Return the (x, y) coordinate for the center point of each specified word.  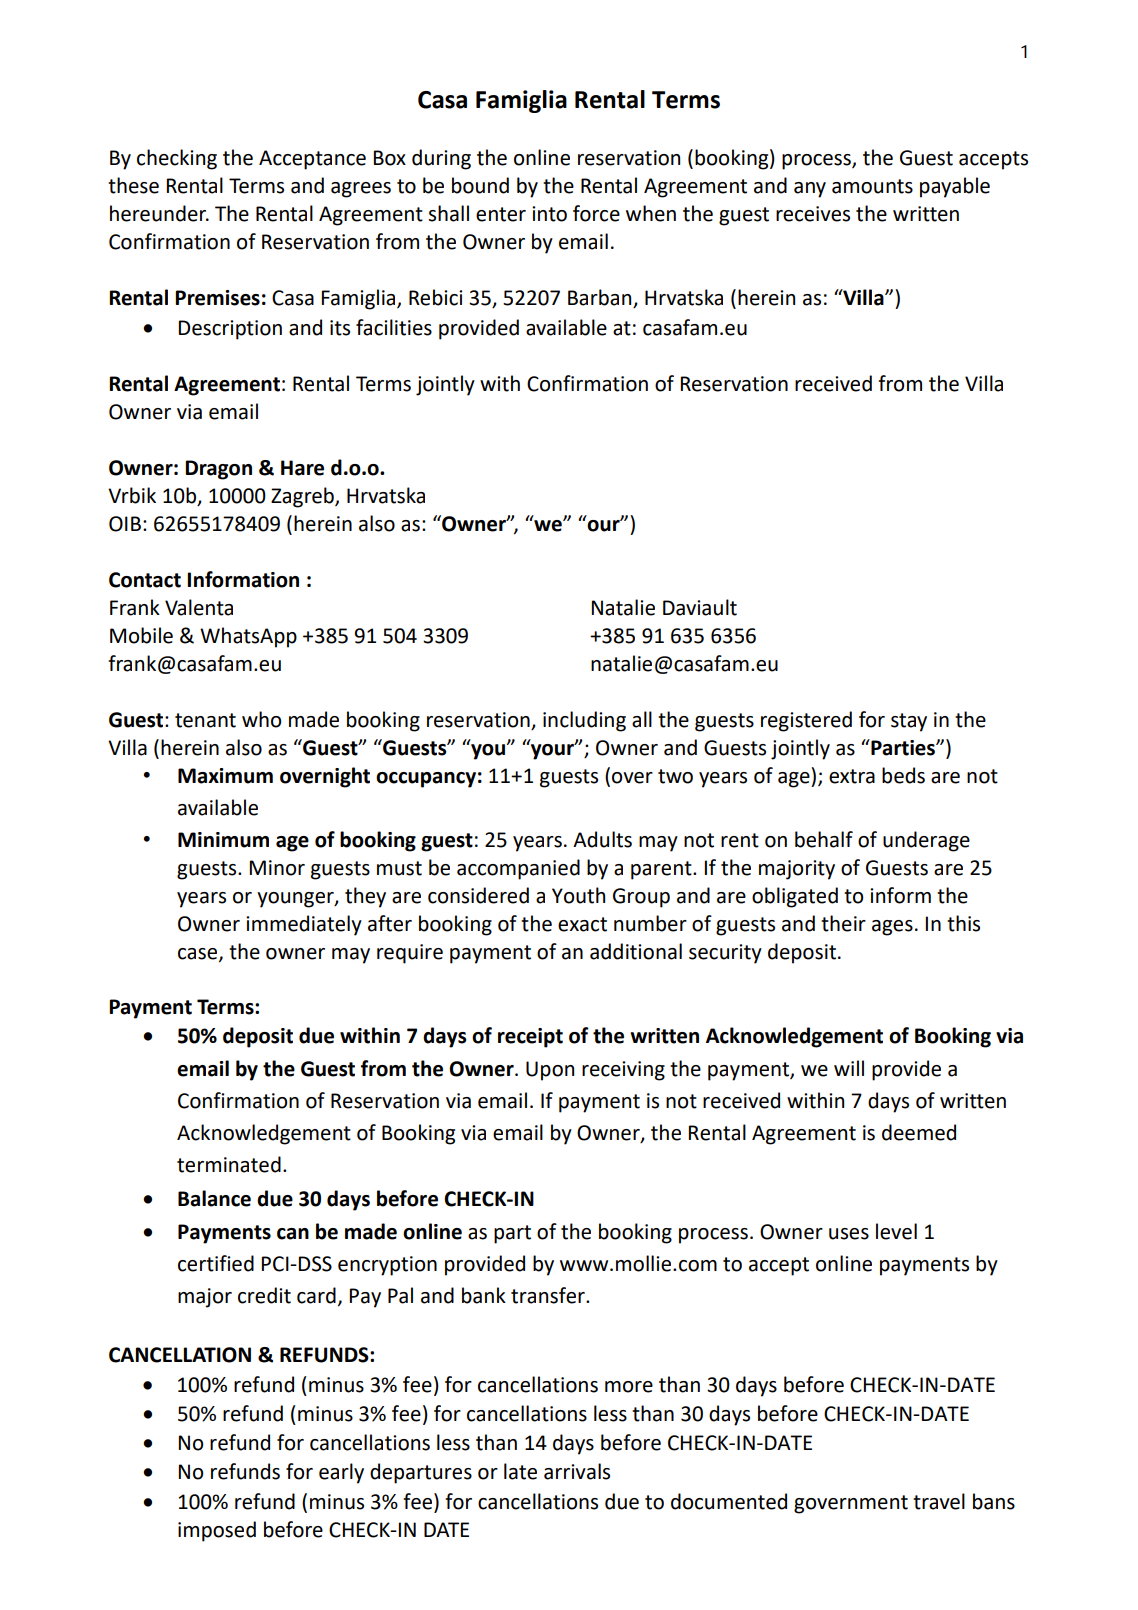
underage (926, 841)
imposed (217, 1531)
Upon (550, 1071)
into (549, 214)
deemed (919, 1132)
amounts (872, 186)
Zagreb (303, 497)
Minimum (223, 840)
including (584, 721)
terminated (229, 1164)
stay (909, 722)
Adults (602, 839)
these (133, 185)
